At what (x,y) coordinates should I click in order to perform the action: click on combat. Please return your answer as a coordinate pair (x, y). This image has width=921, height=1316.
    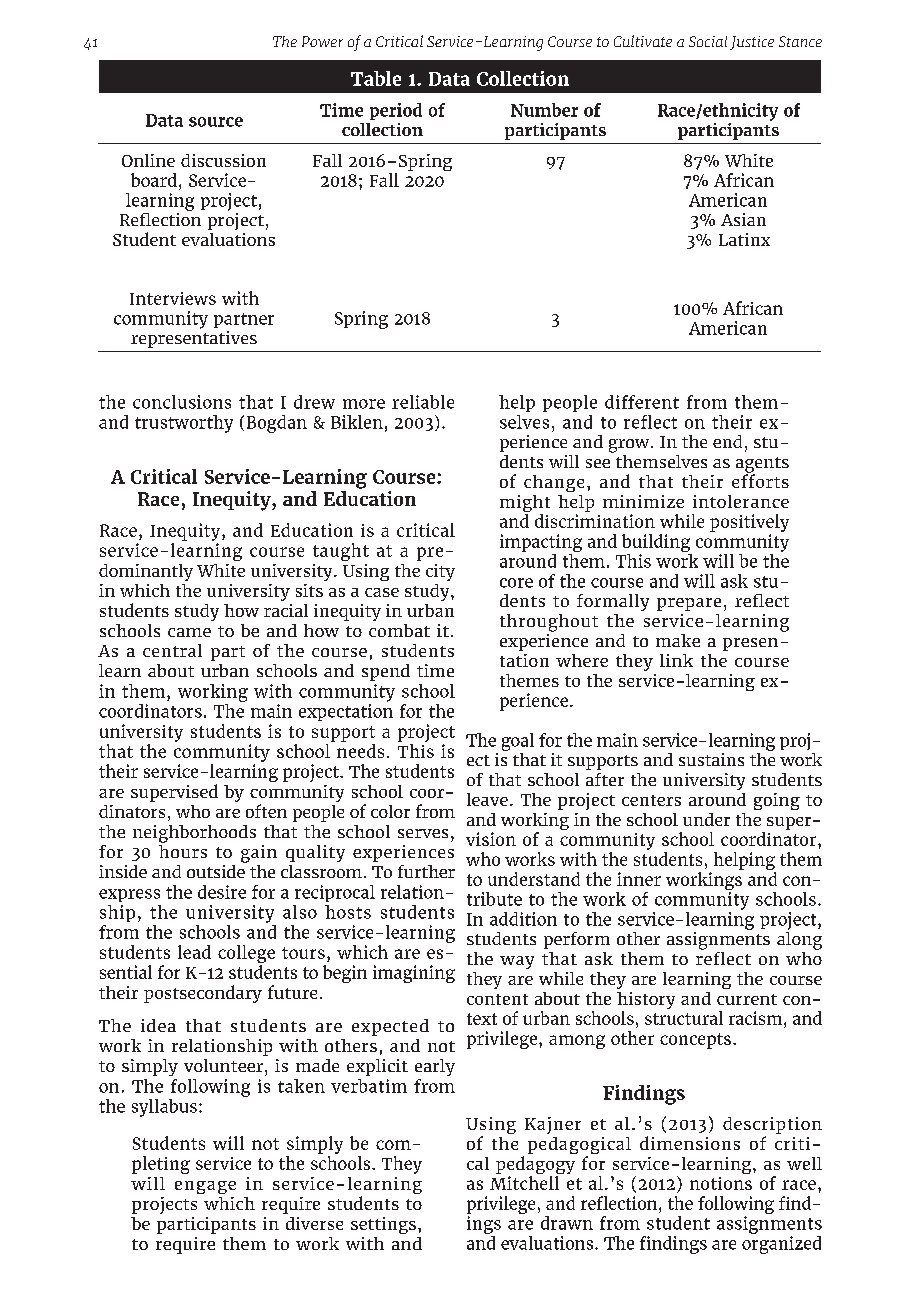
    Looking at the image, I should click on (399, 630).
